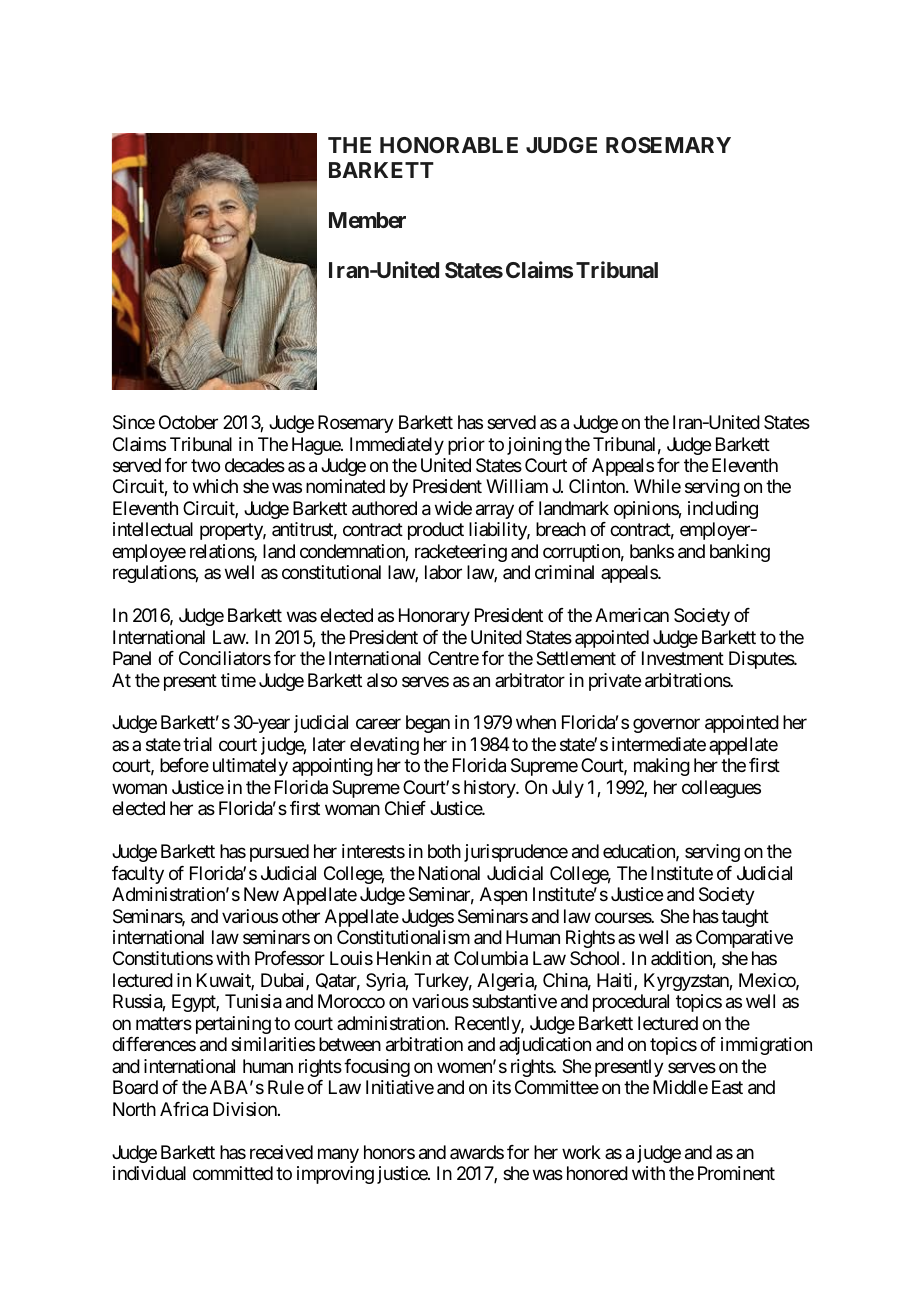 This page has height=1309, width=924. I want to click on wide, so click(453, 508).
